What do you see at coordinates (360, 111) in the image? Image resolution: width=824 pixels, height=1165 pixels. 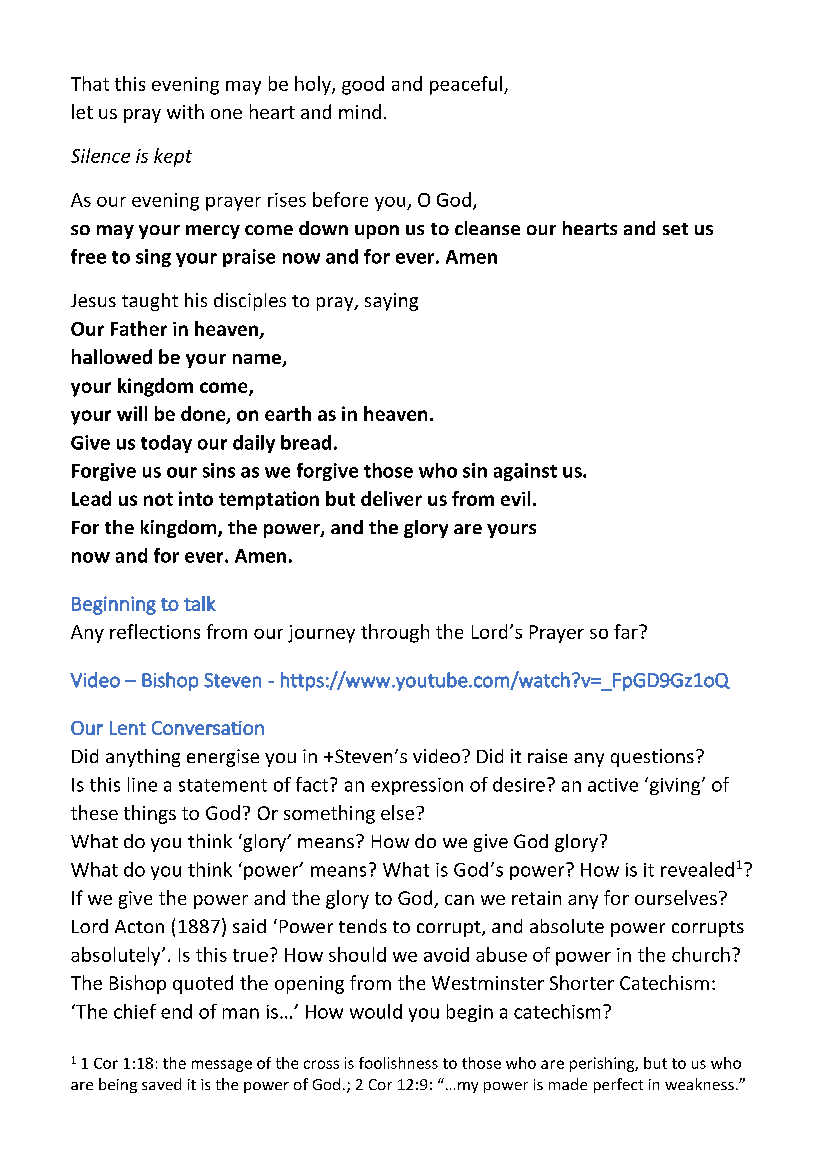 I see `mind` at bounding box center [360, 111].
